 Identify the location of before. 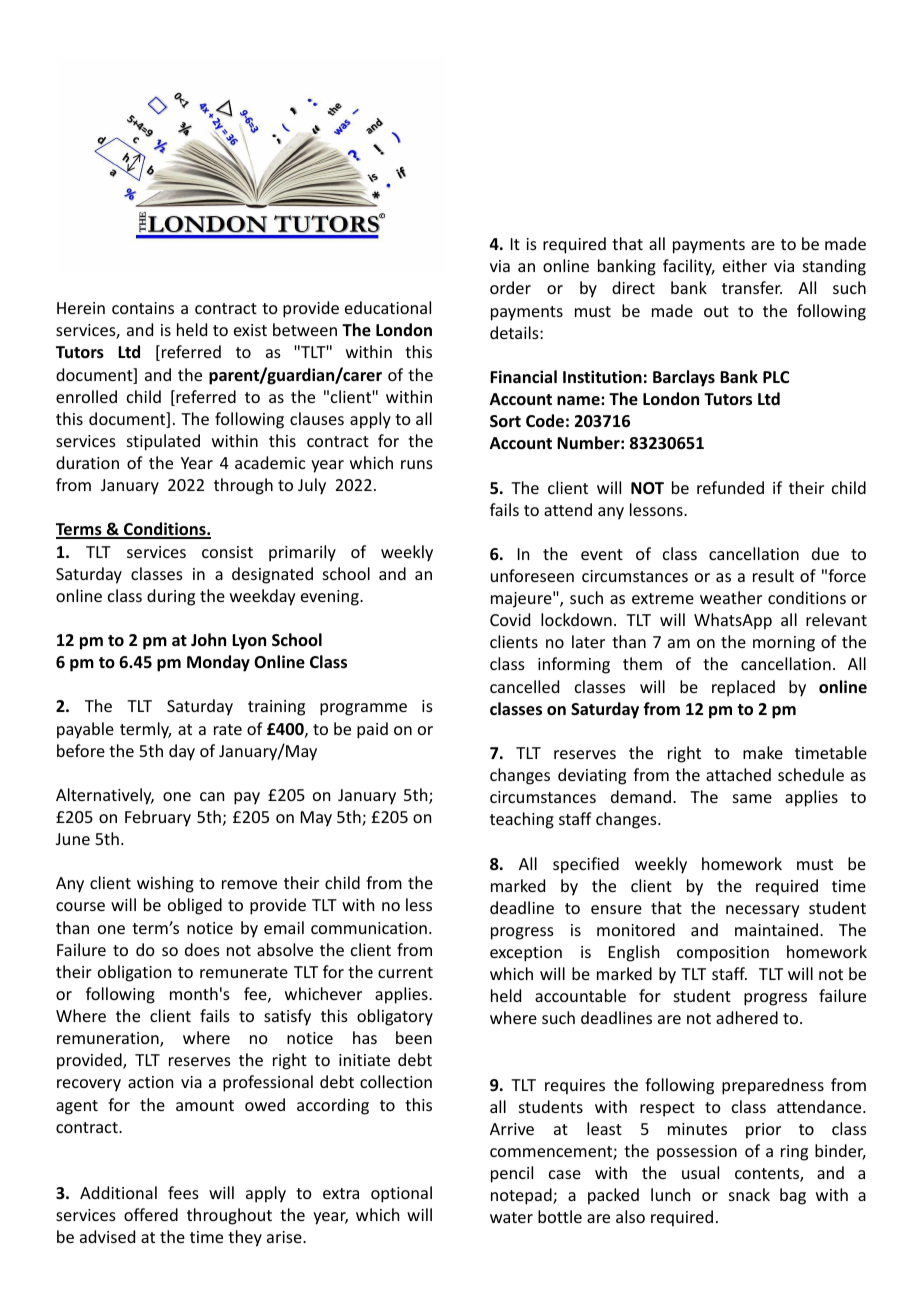
(81, 750).
